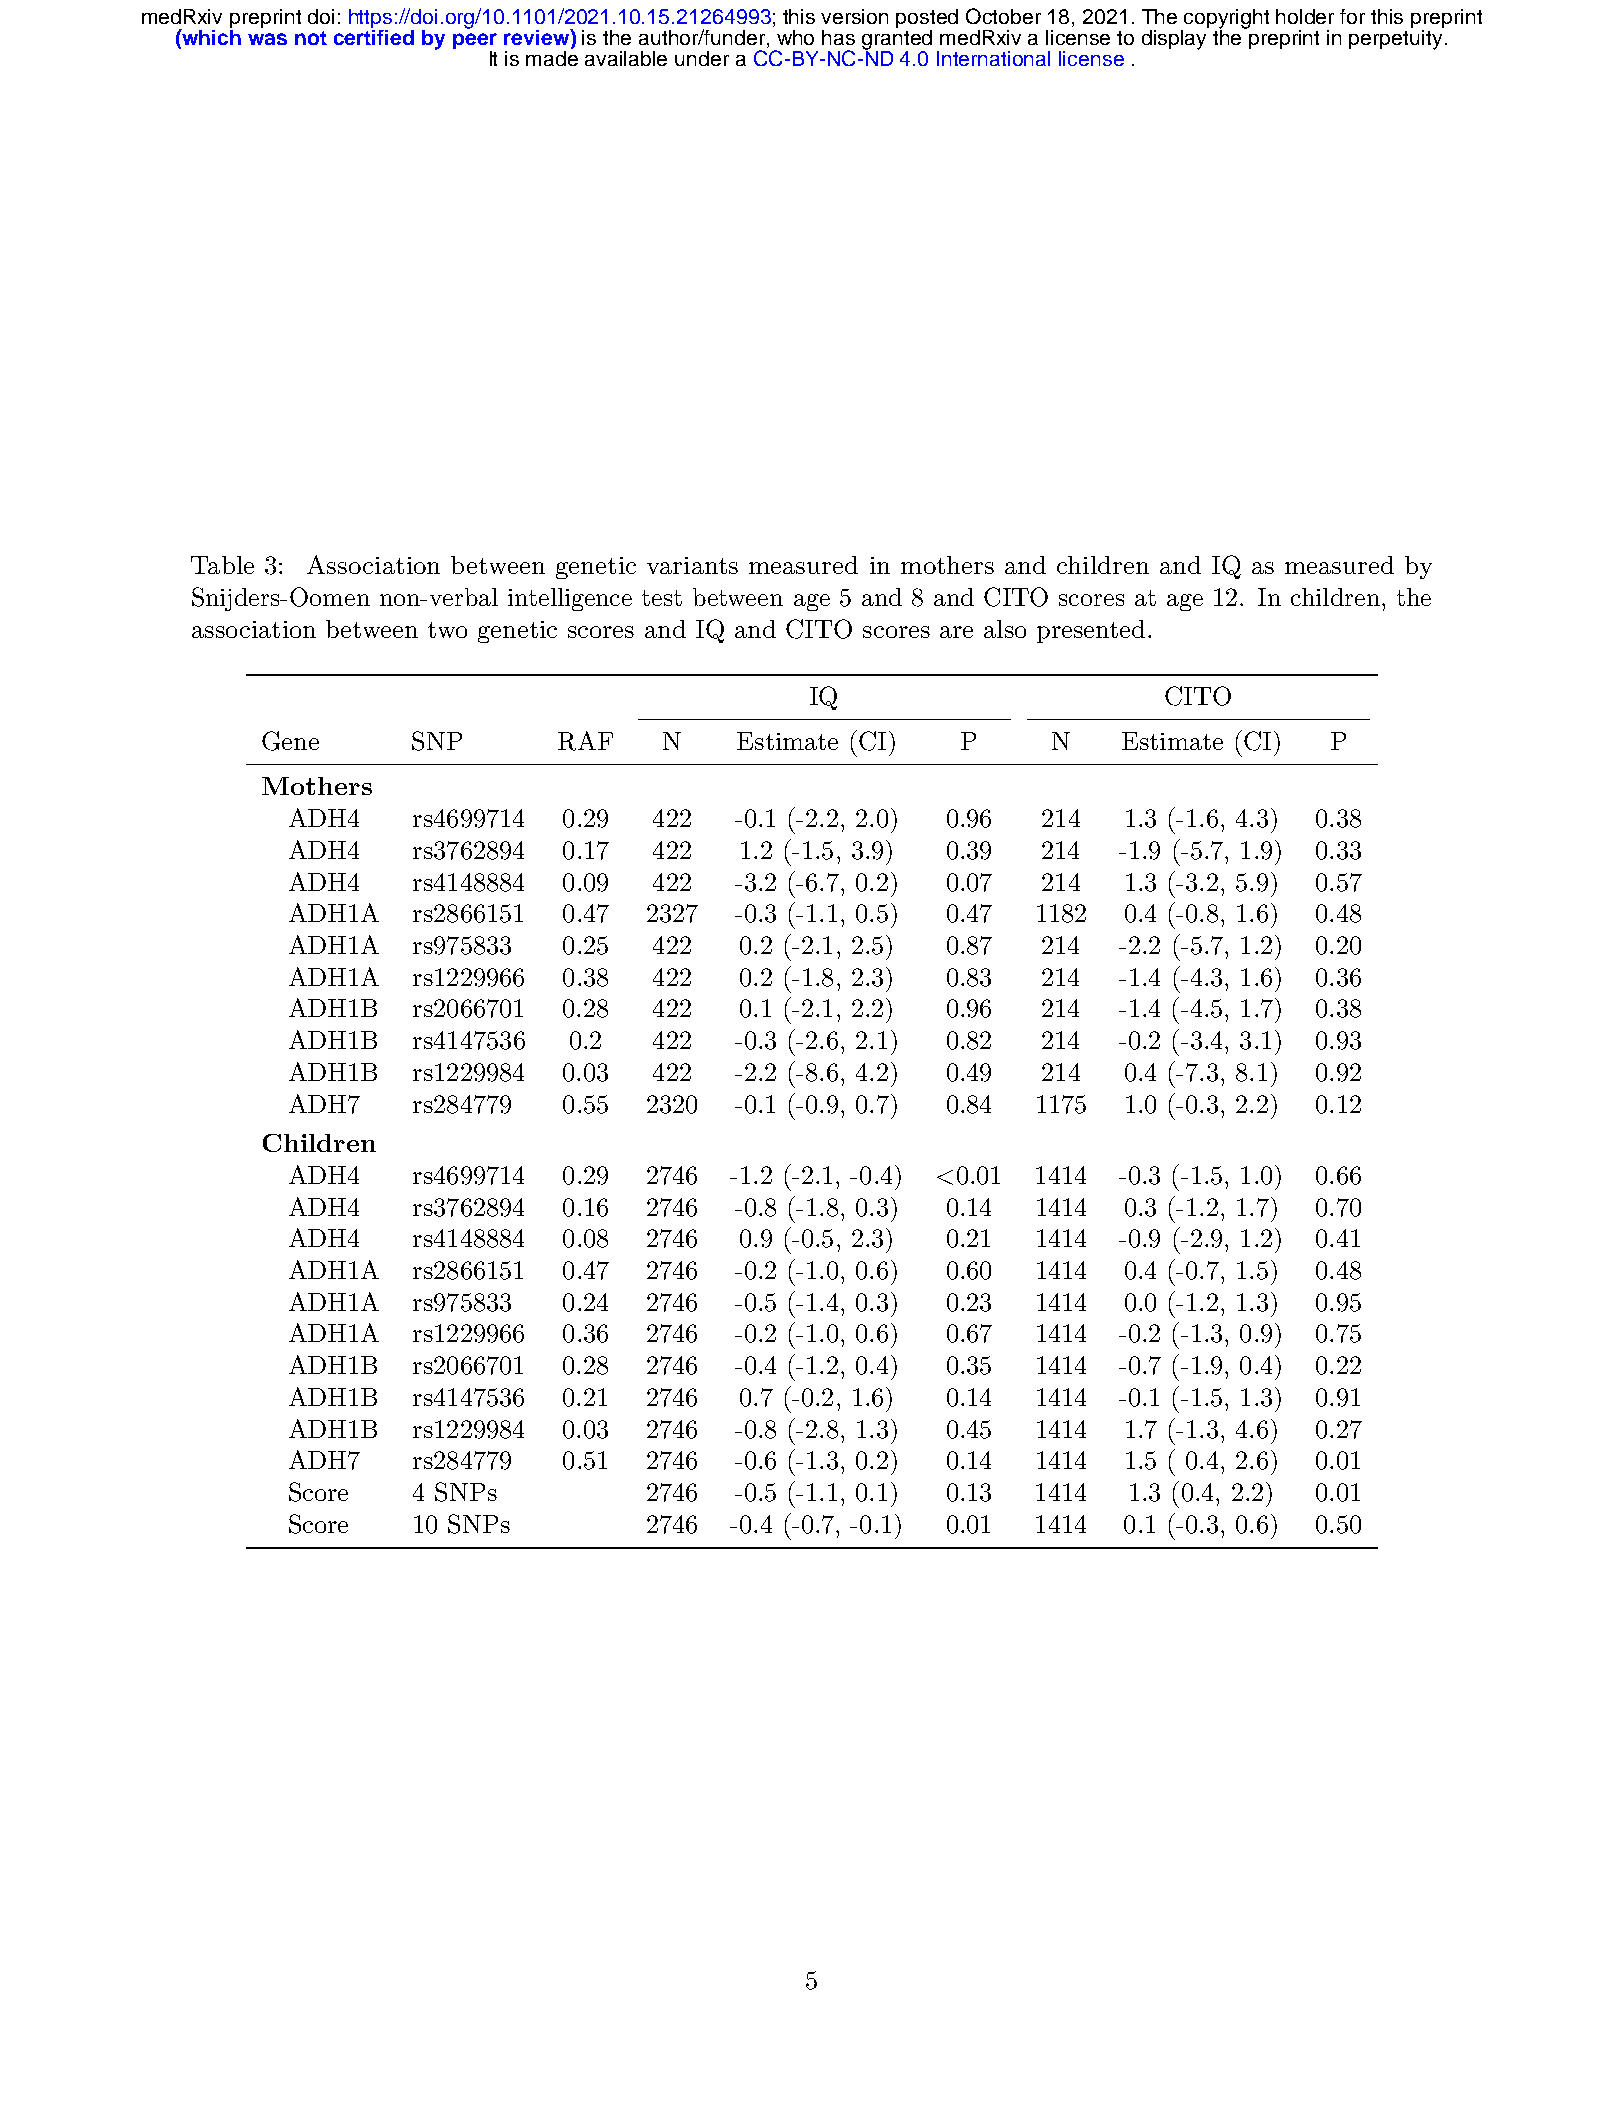 This screenshot has height=2101, width=1624. Describe the element at coordinates (222, 565) in the screenshot. I see `Table` at that location.
